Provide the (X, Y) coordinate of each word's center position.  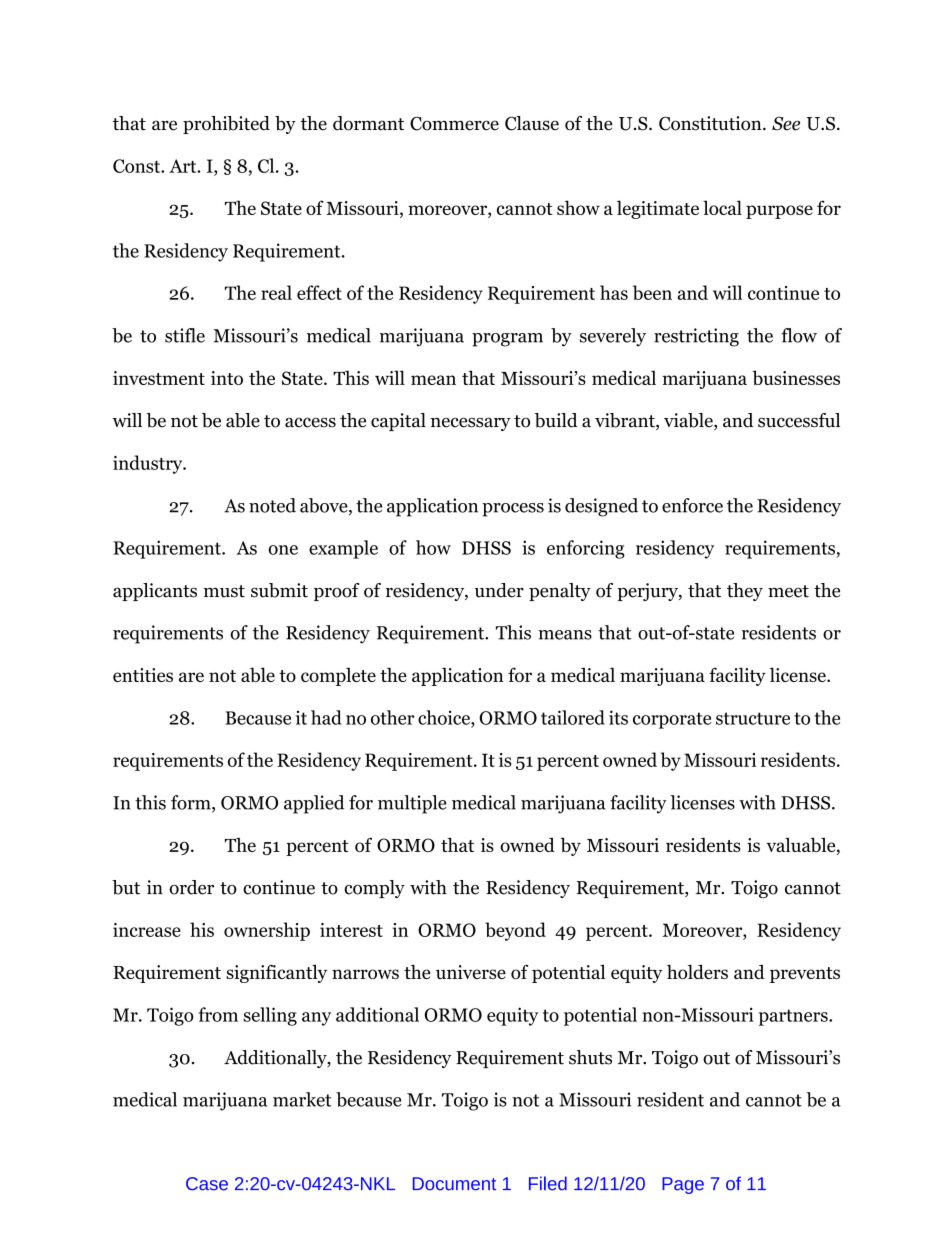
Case (207, 1184)
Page (683, 1185)
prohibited (226, 125)
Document (454, 1184)
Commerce (454, 123)
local (722, 207)
